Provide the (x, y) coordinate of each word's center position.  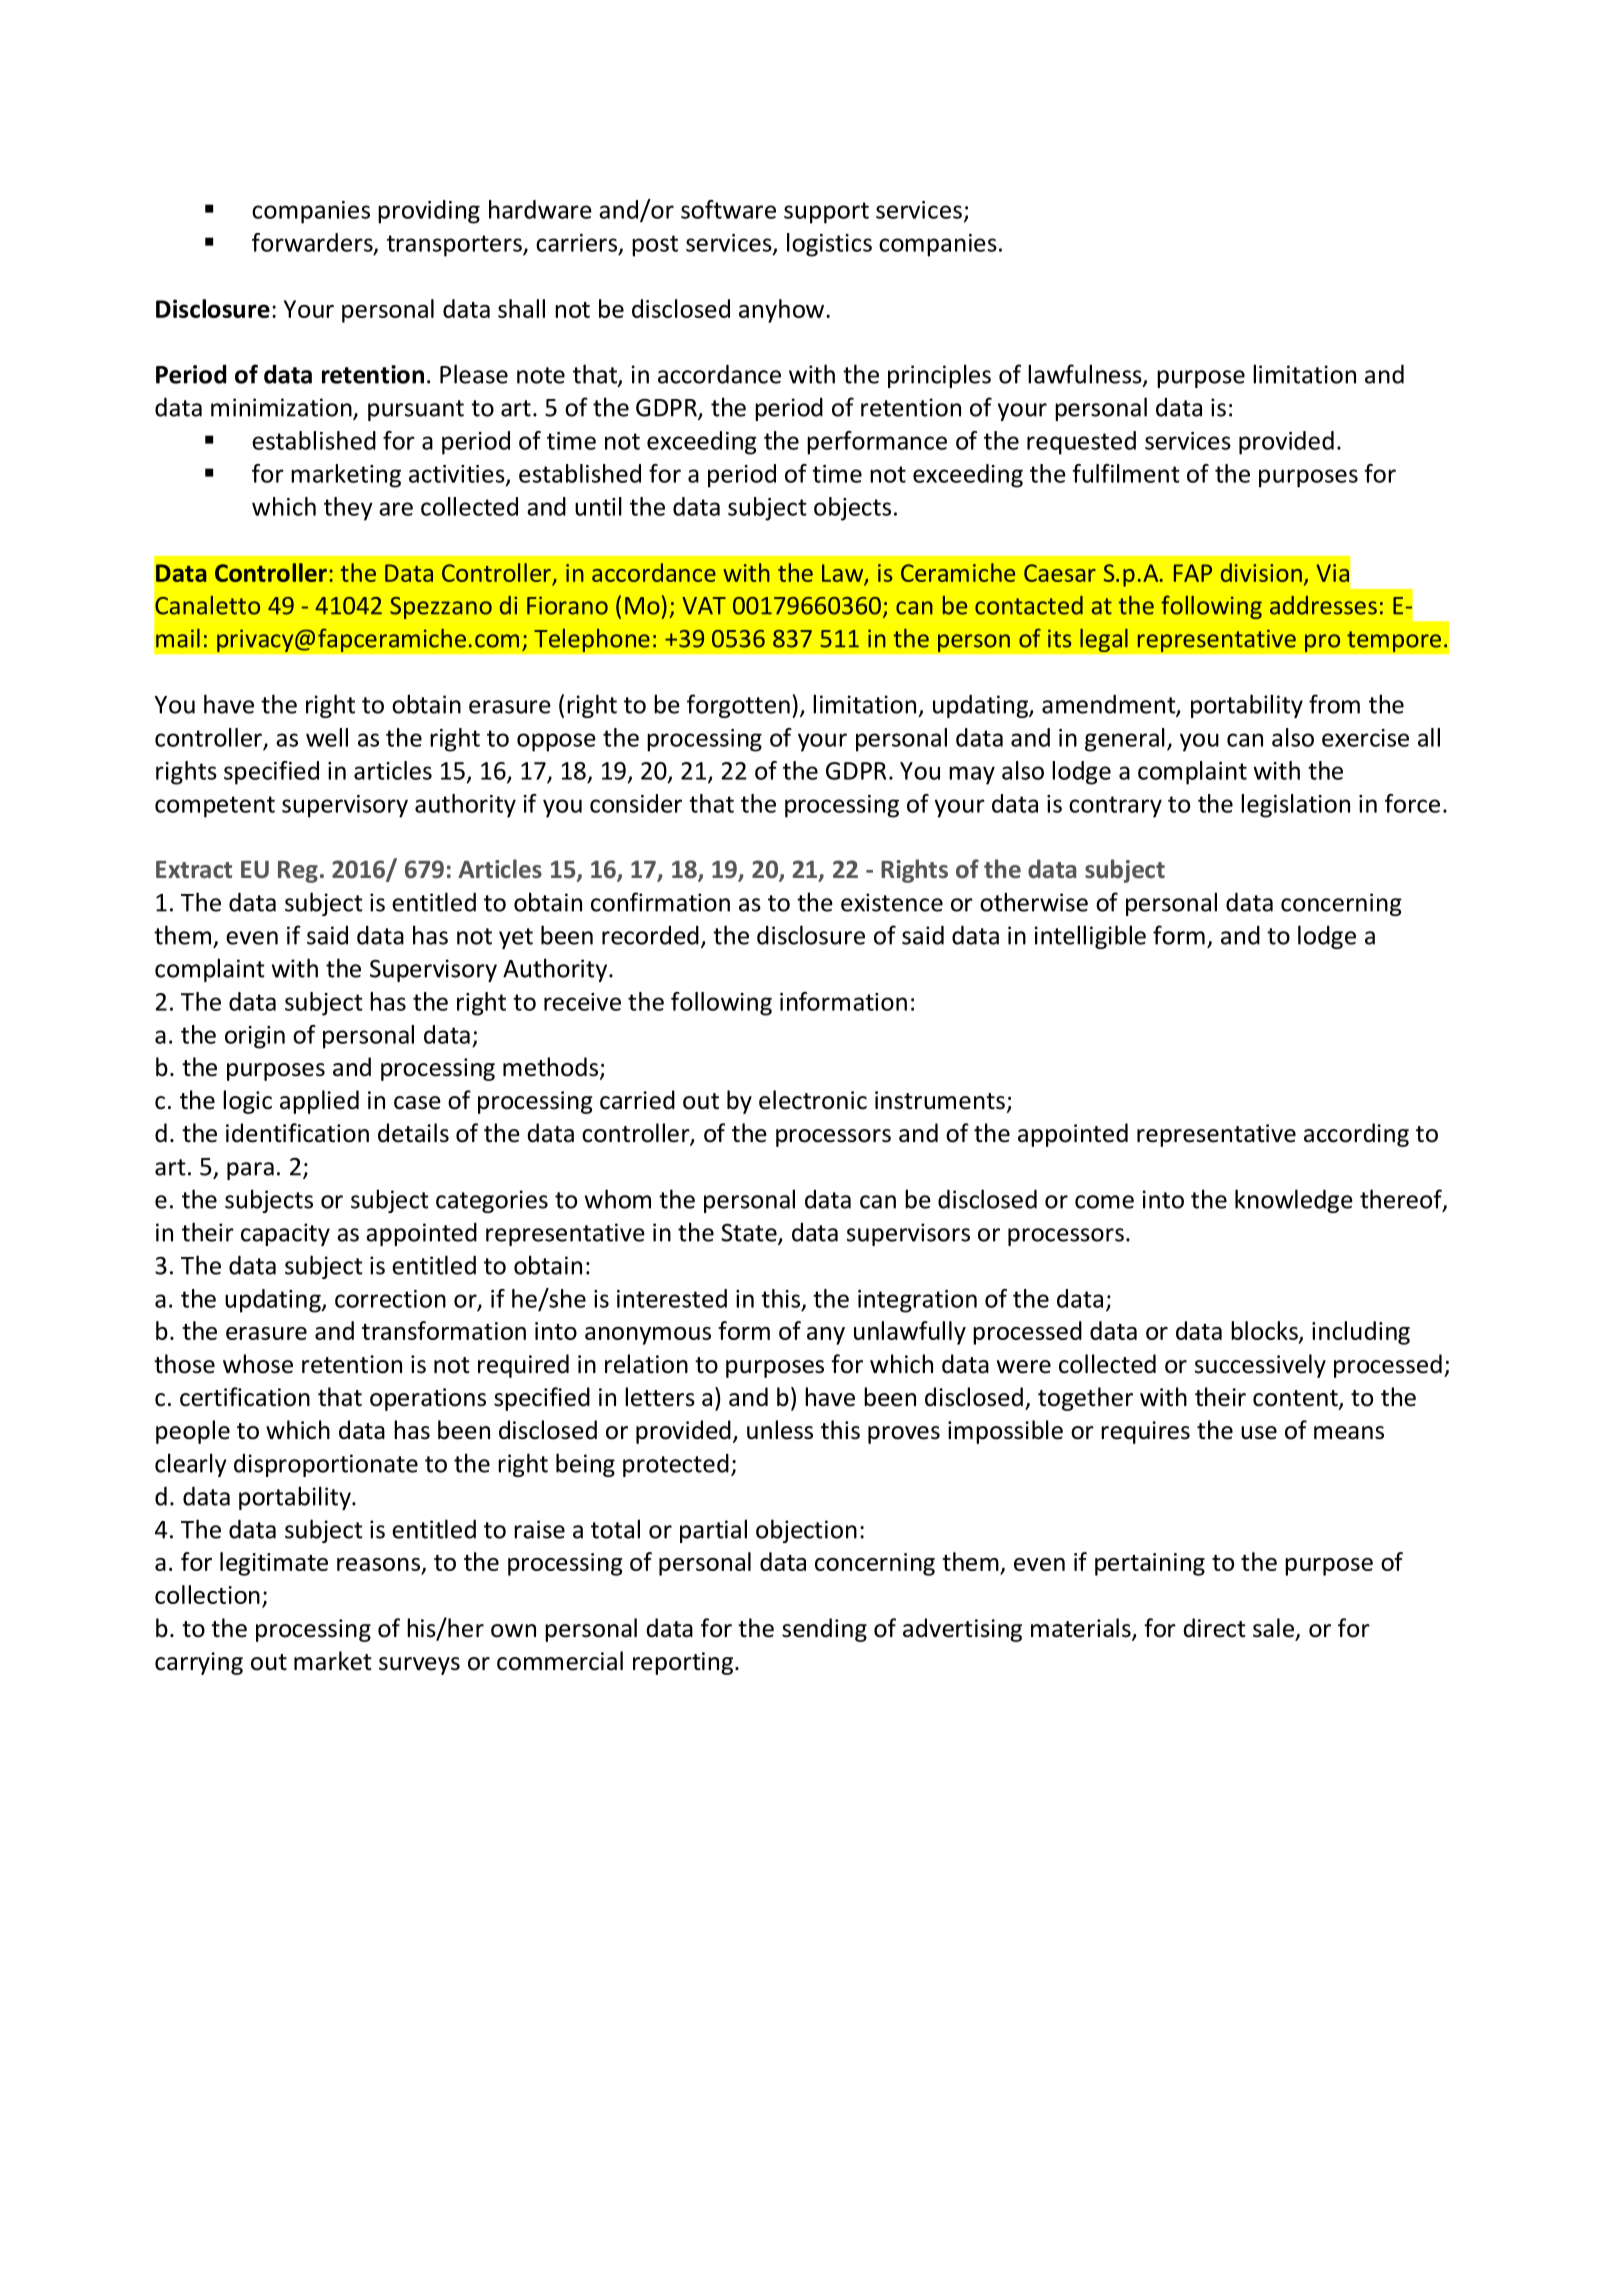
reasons (378, 1564)
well (327, 737)
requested (1081, 443)
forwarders (313, 243)
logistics (829, 245)
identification (297, 1133)
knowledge (1294, 1201)
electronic (813, 1100)
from (1334, 704)
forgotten (738, 706)
